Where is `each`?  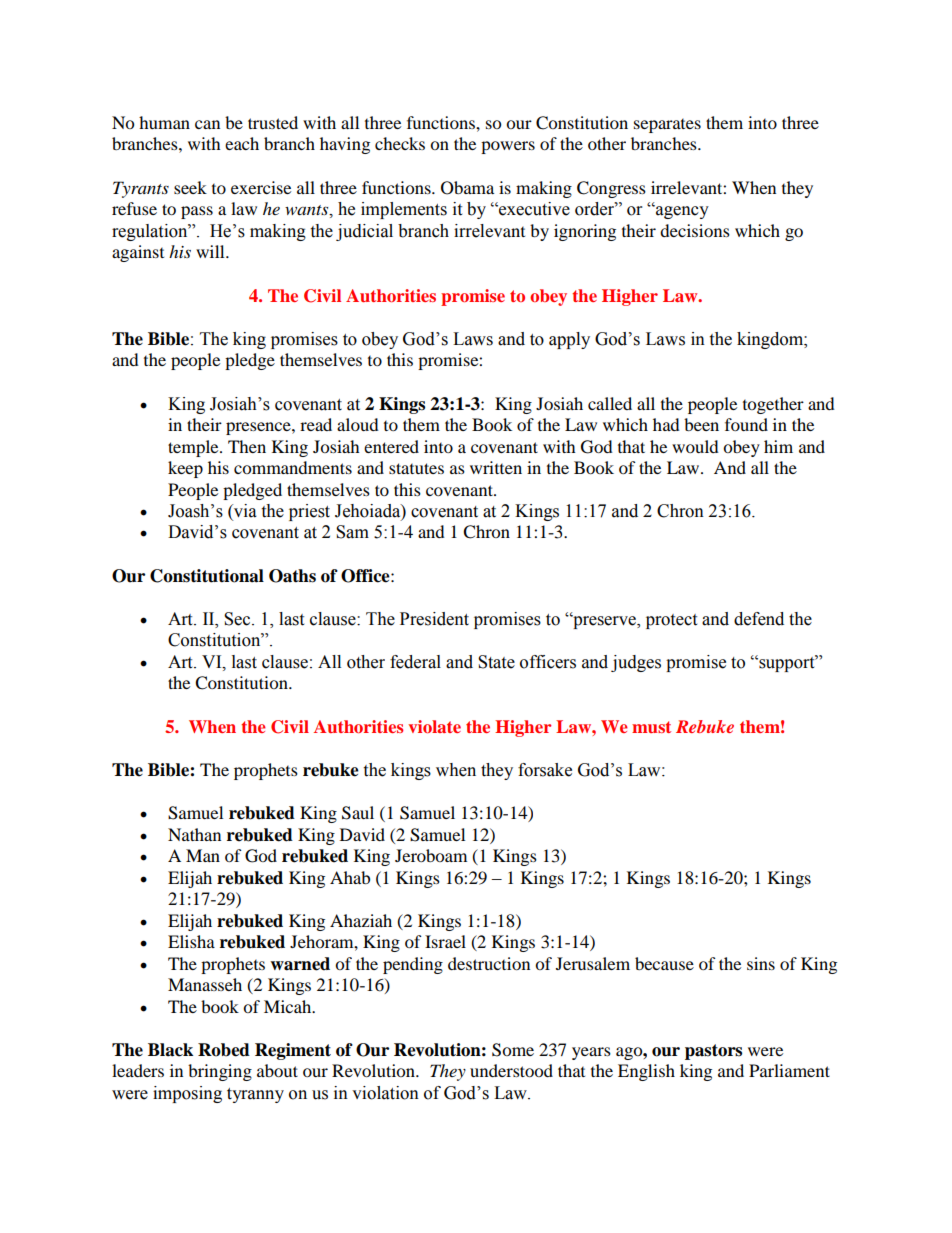 each is located at coordinates (242, 143).
